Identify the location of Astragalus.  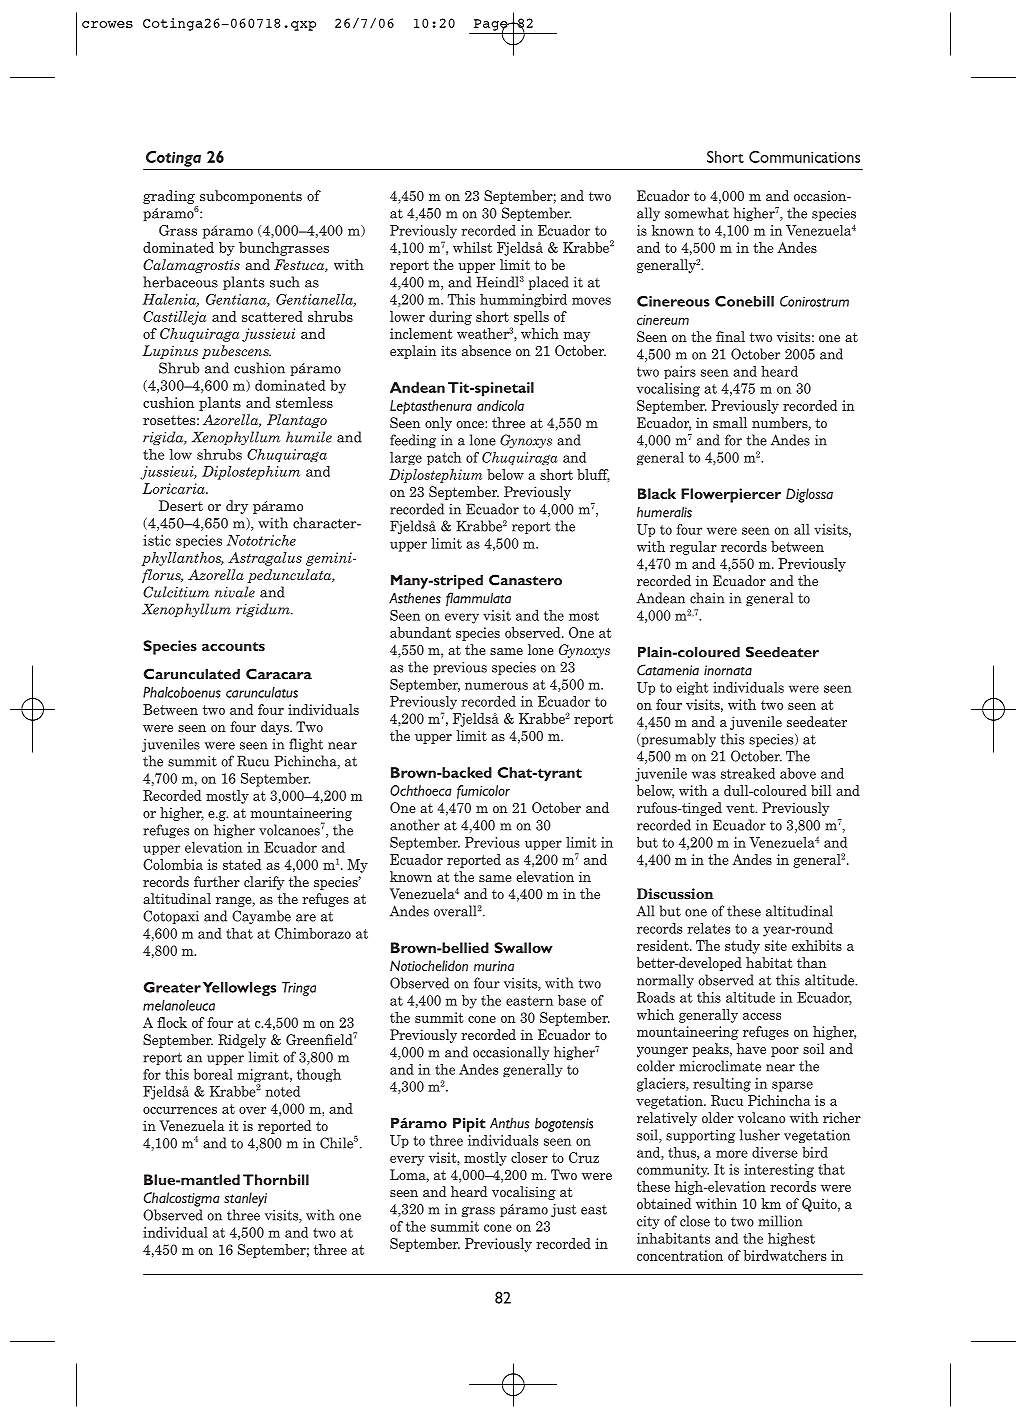
(265, 559).
